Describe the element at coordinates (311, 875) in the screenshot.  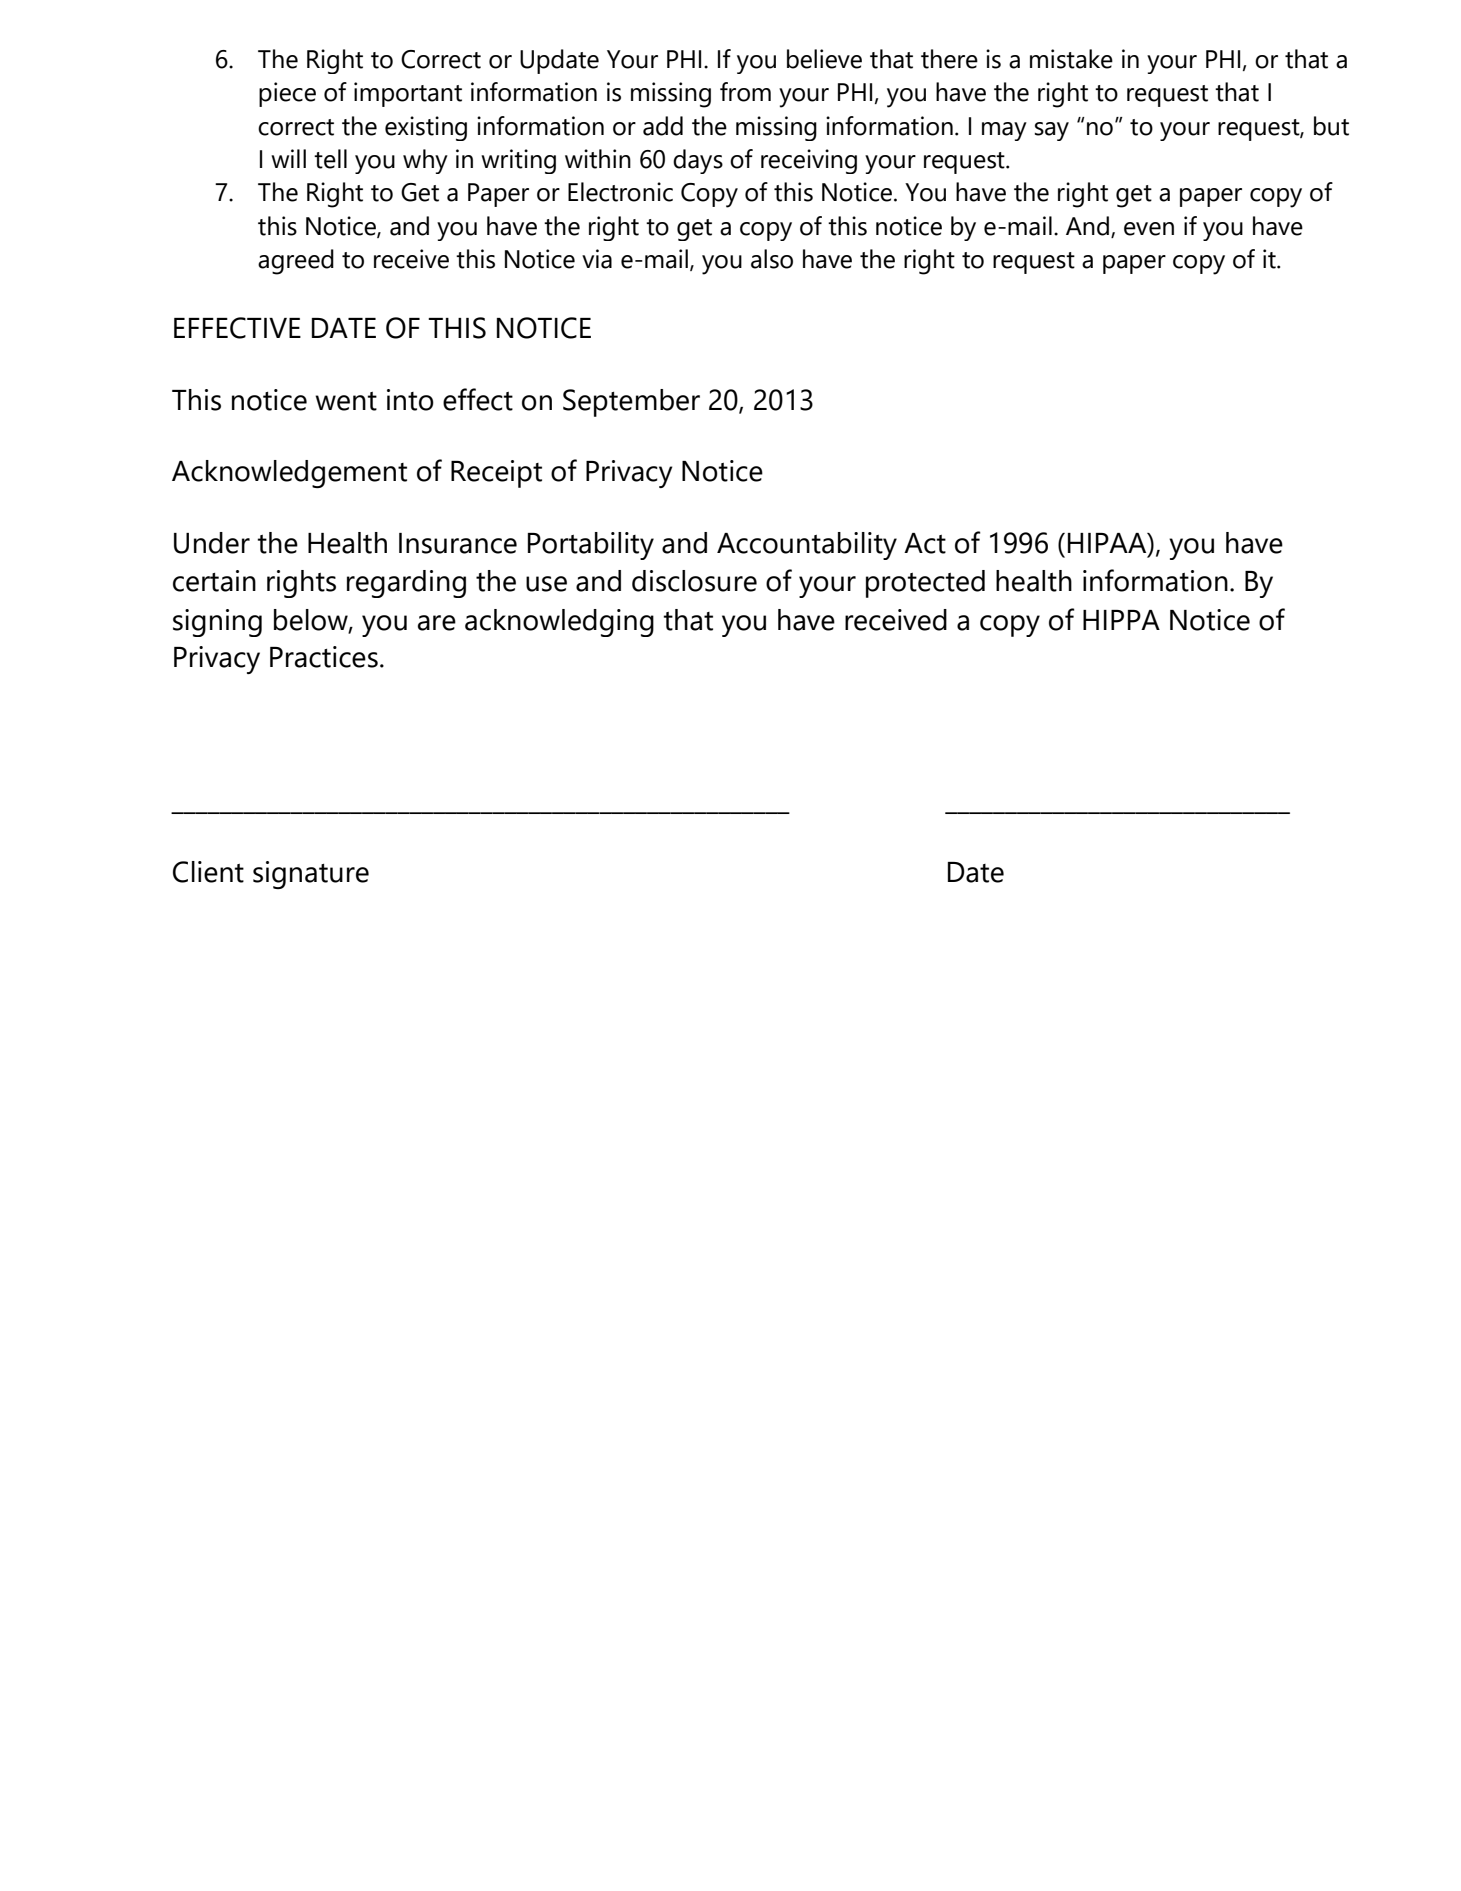
I see `signature` at that location.
